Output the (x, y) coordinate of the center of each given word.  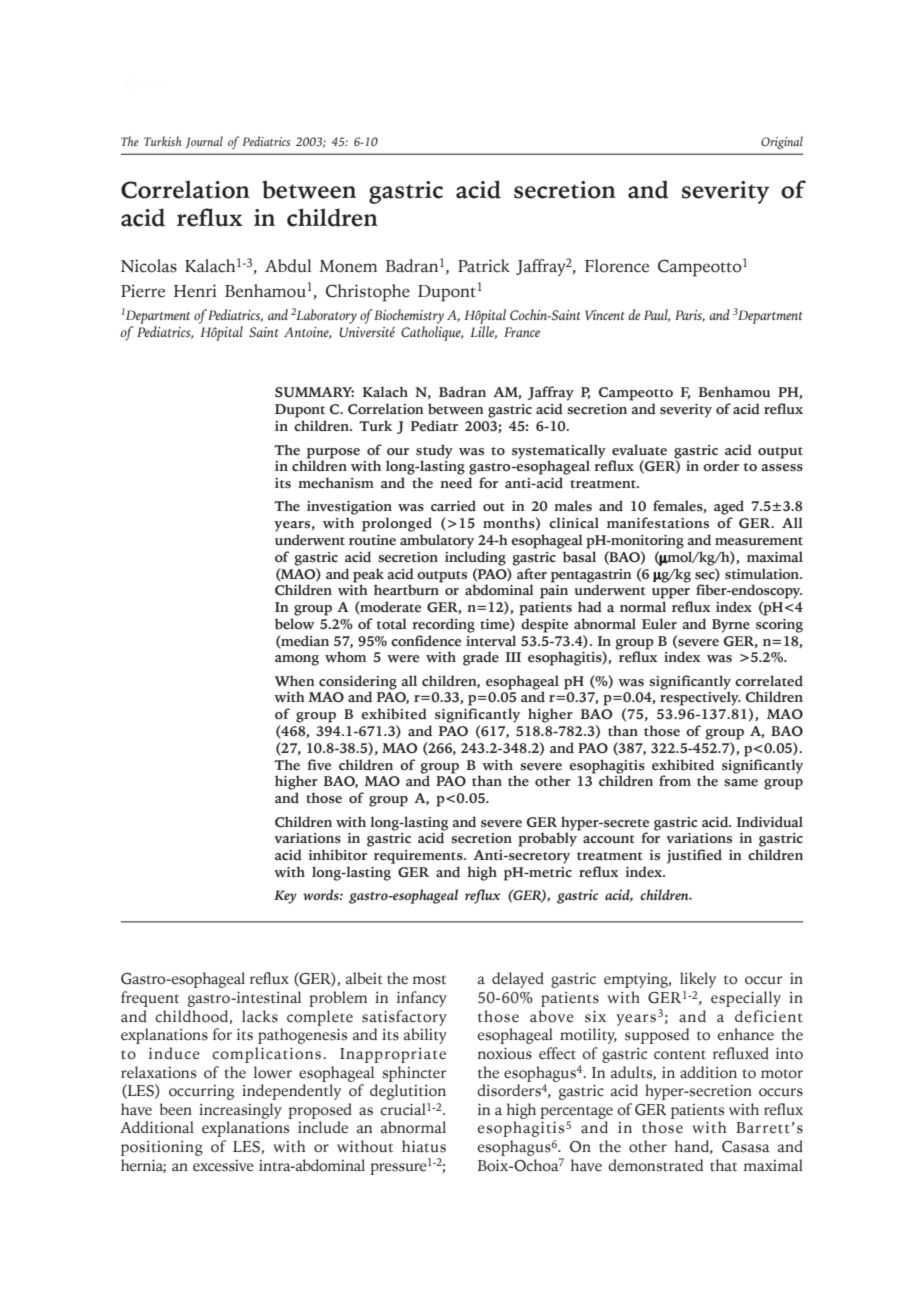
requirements (419, 857)
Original (782, 142)
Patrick (484, 266)
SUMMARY (314, 392)
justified (694, 856)
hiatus (424, 1146)
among (297, 660)
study (434, 452)
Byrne (731, 626)
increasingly (240, 1111)
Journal (204, 142)
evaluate (639, 449)
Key (285, 897)
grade (481, 658)
